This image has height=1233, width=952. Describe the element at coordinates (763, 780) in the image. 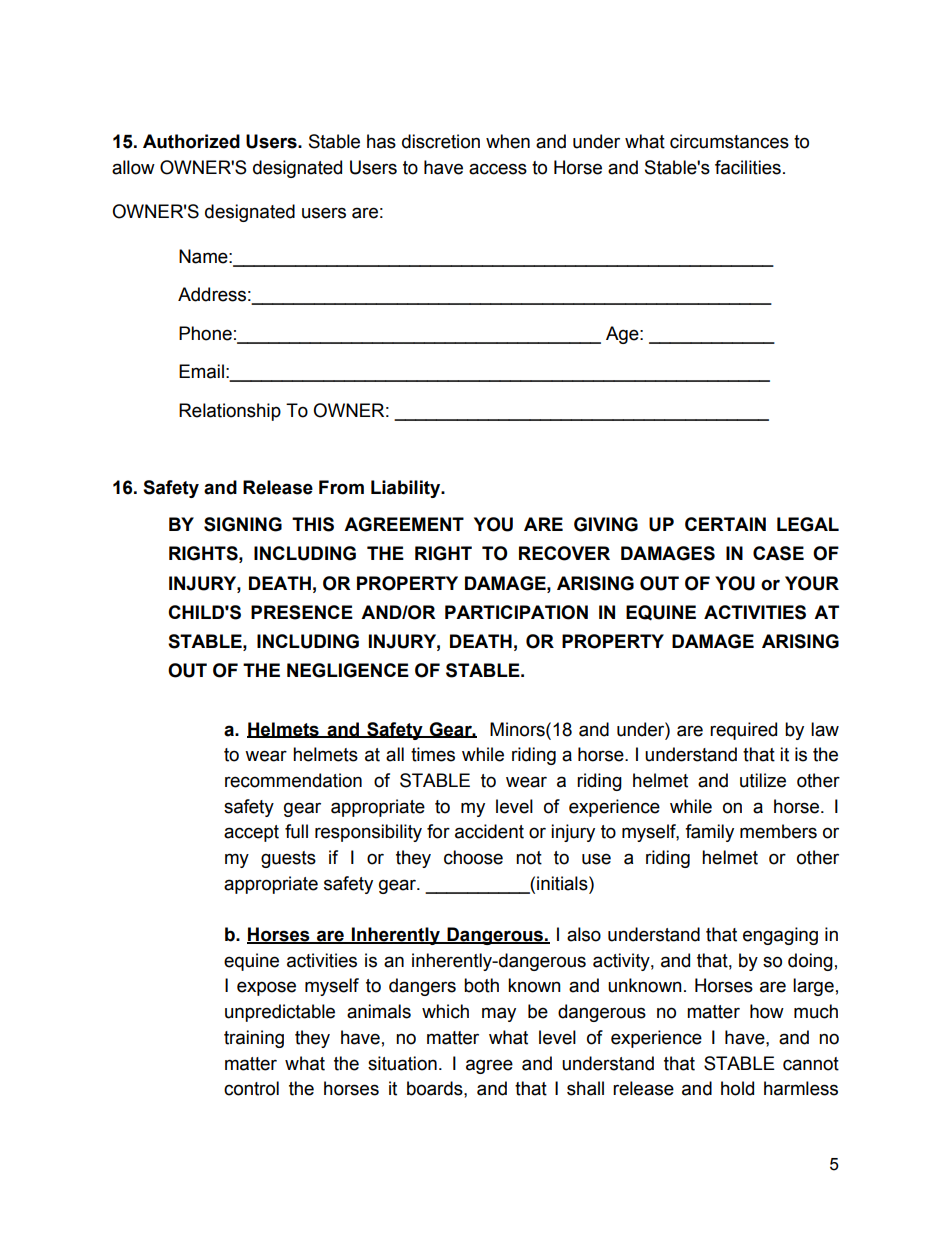

I see `utilize` at that location.
